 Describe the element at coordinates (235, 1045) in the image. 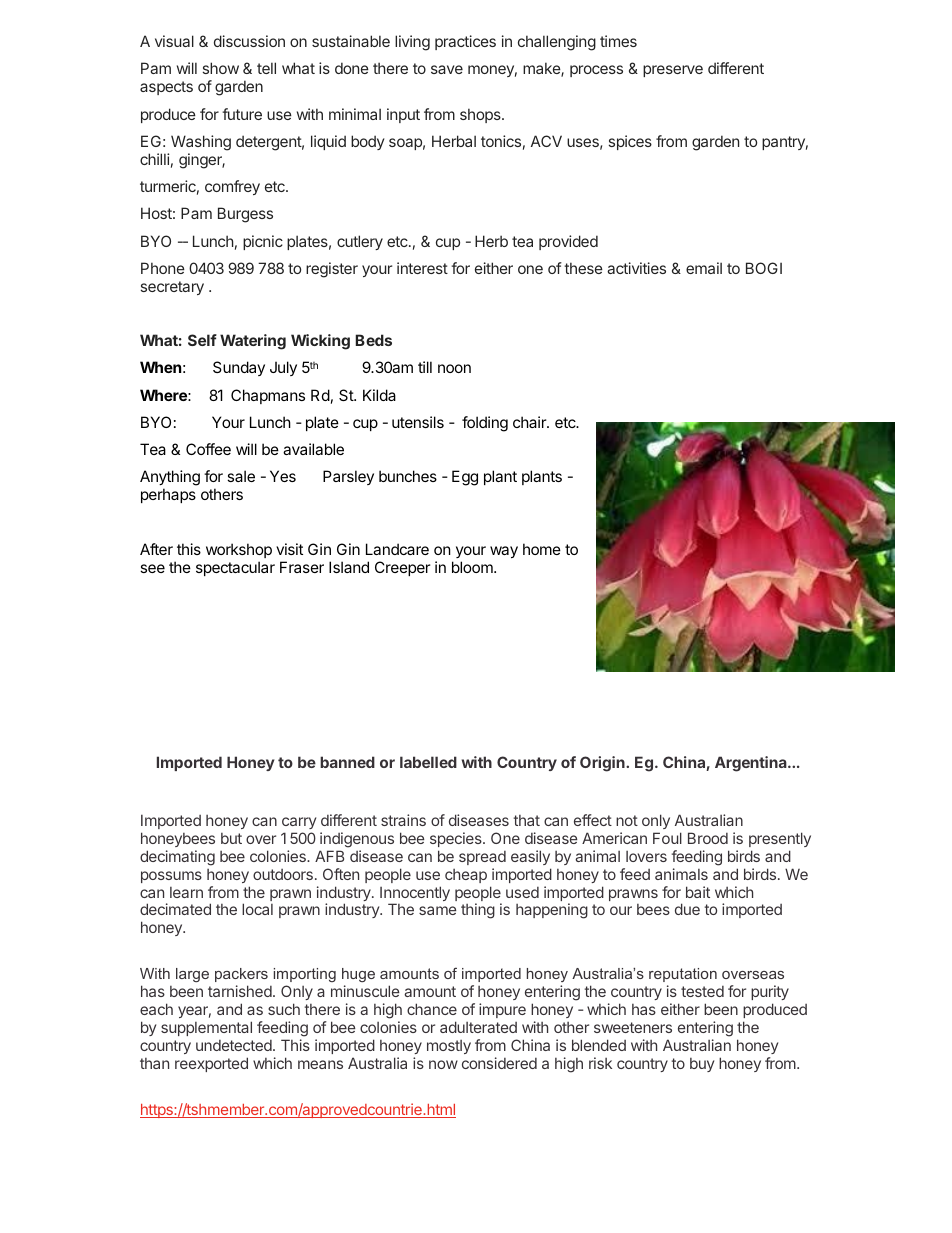

I see `undetected` at that location.
